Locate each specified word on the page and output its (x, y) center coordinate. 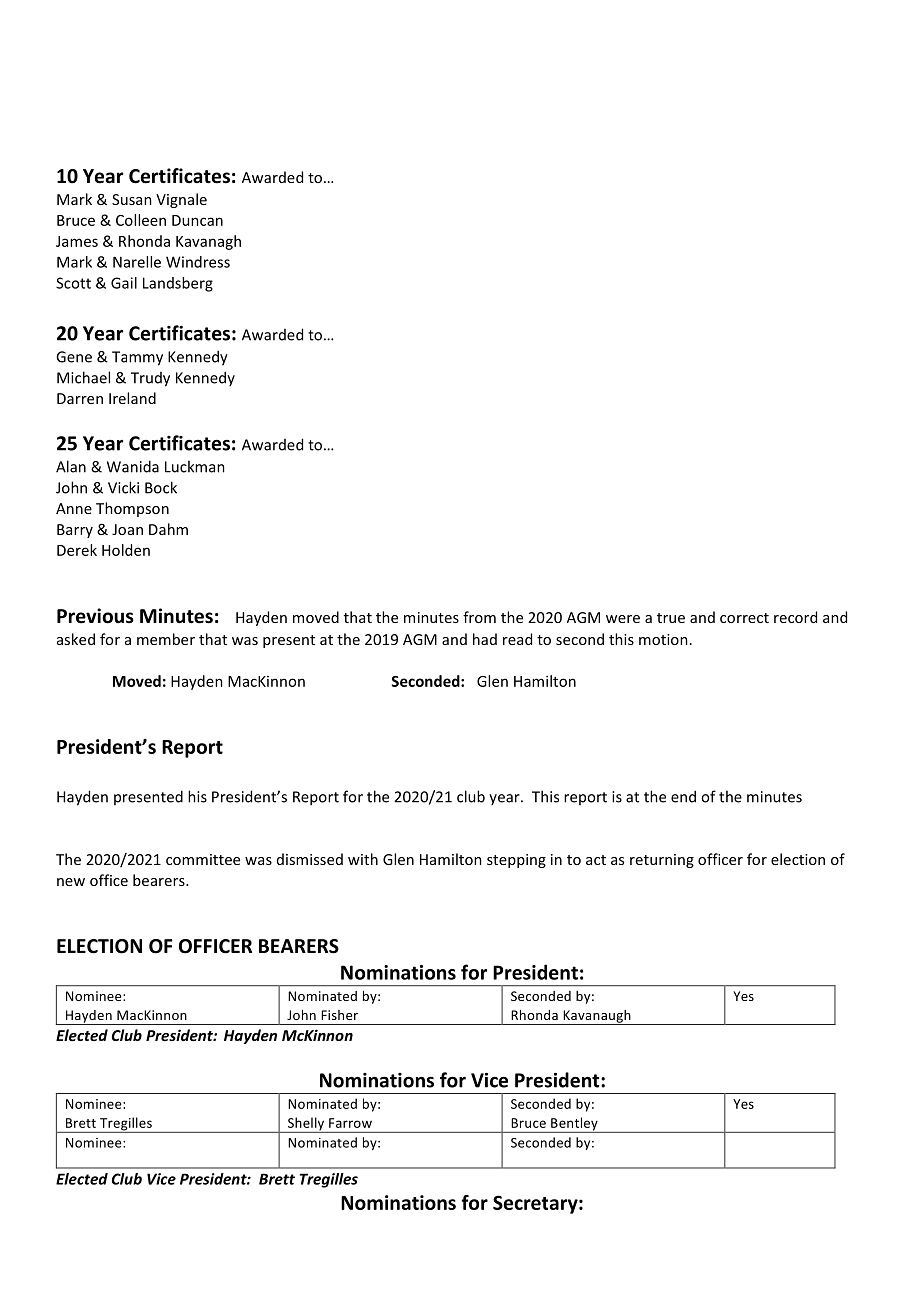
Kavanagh (208, 242)
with (363, 859)
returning (662, 861)
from (479, 617)
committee (203, 859)
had (485, 639)
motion (663, 639)
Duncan (197, 220)
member (166, 639)
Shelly (306, 1125)
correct (744, 618)
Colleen (141, 220)
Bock (161, 487)
